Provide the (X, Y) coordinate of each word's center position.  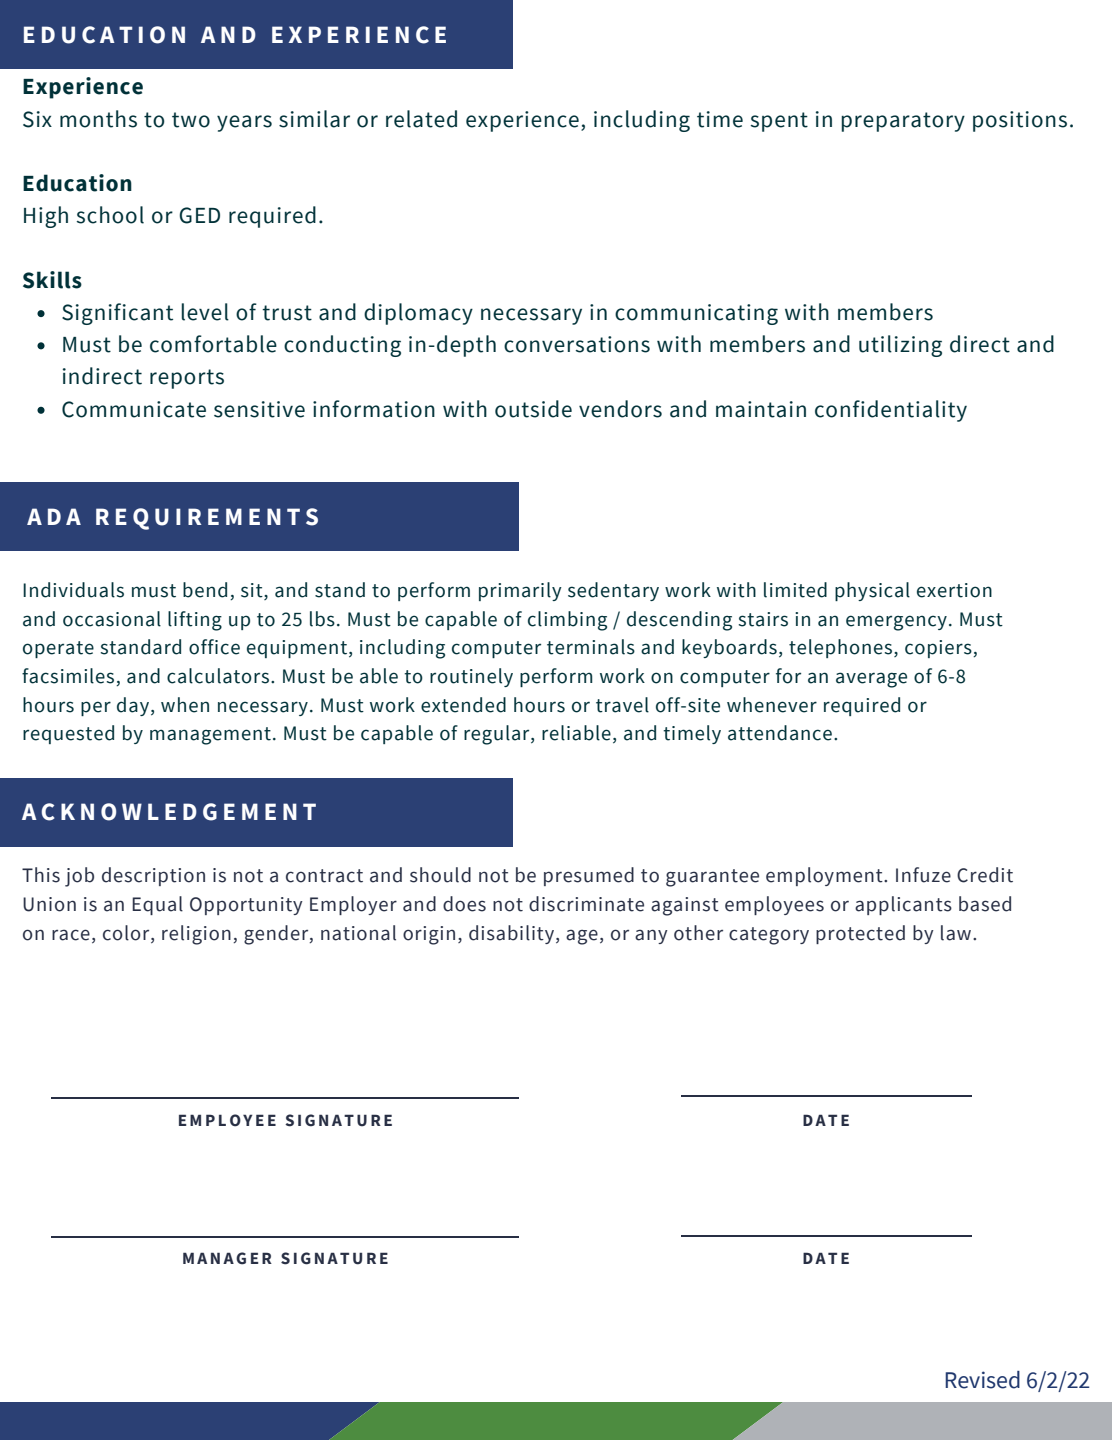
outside (533, 409)
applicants (903, 905)
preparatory (903, 122)
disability (511, 934)
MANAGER (227, 1258)
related (421, 119)
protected (860, 934)
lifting (195, 621)
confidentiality (891, 411)
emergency (896, 623)
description (153, 876)
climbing (567, 621)
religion (196, 935)
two (191, 120)
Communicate (134, 409)
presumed (589, 876)
